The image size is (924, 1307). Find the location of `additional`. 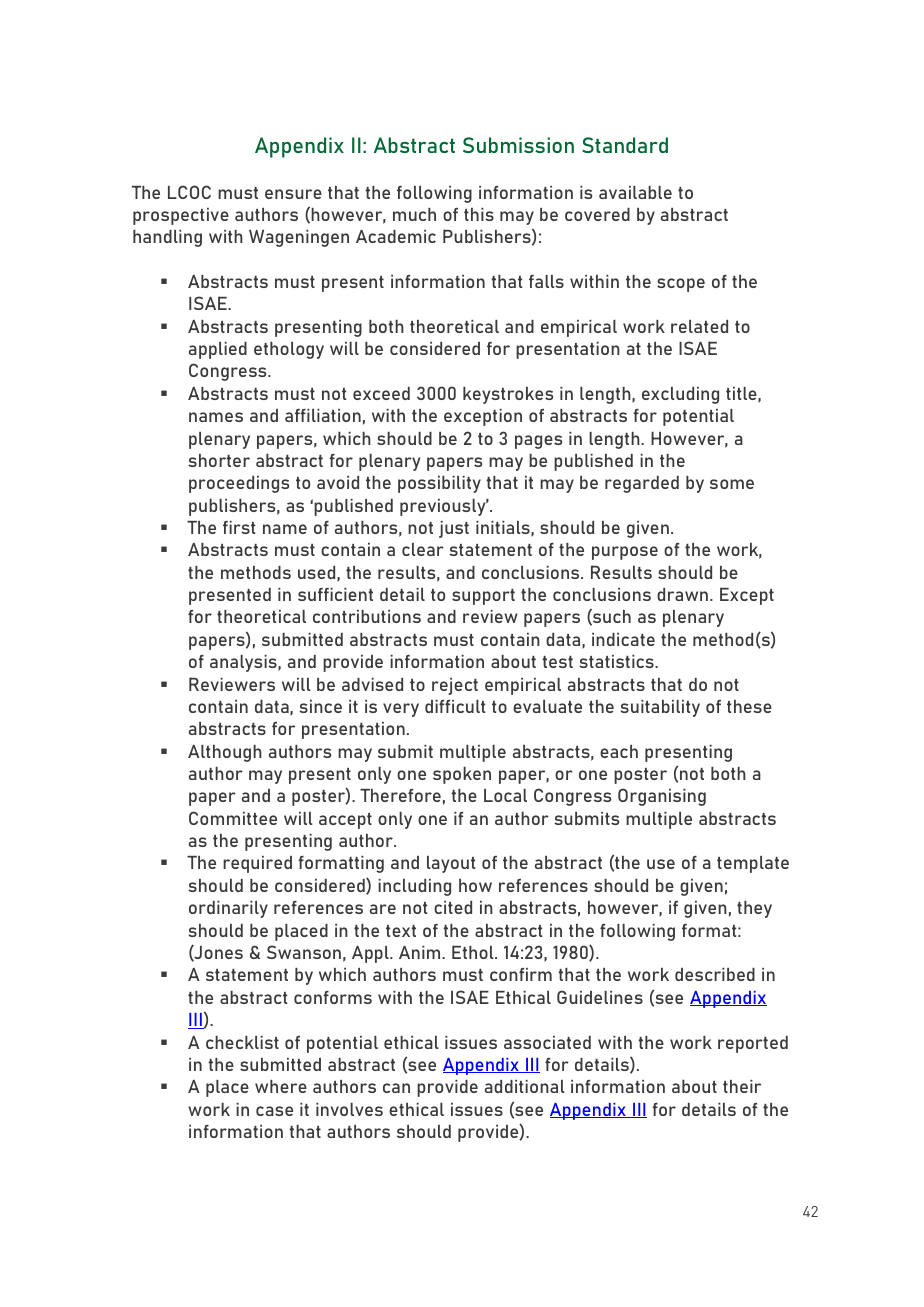

additional is located at coordinates (525, 1086).
